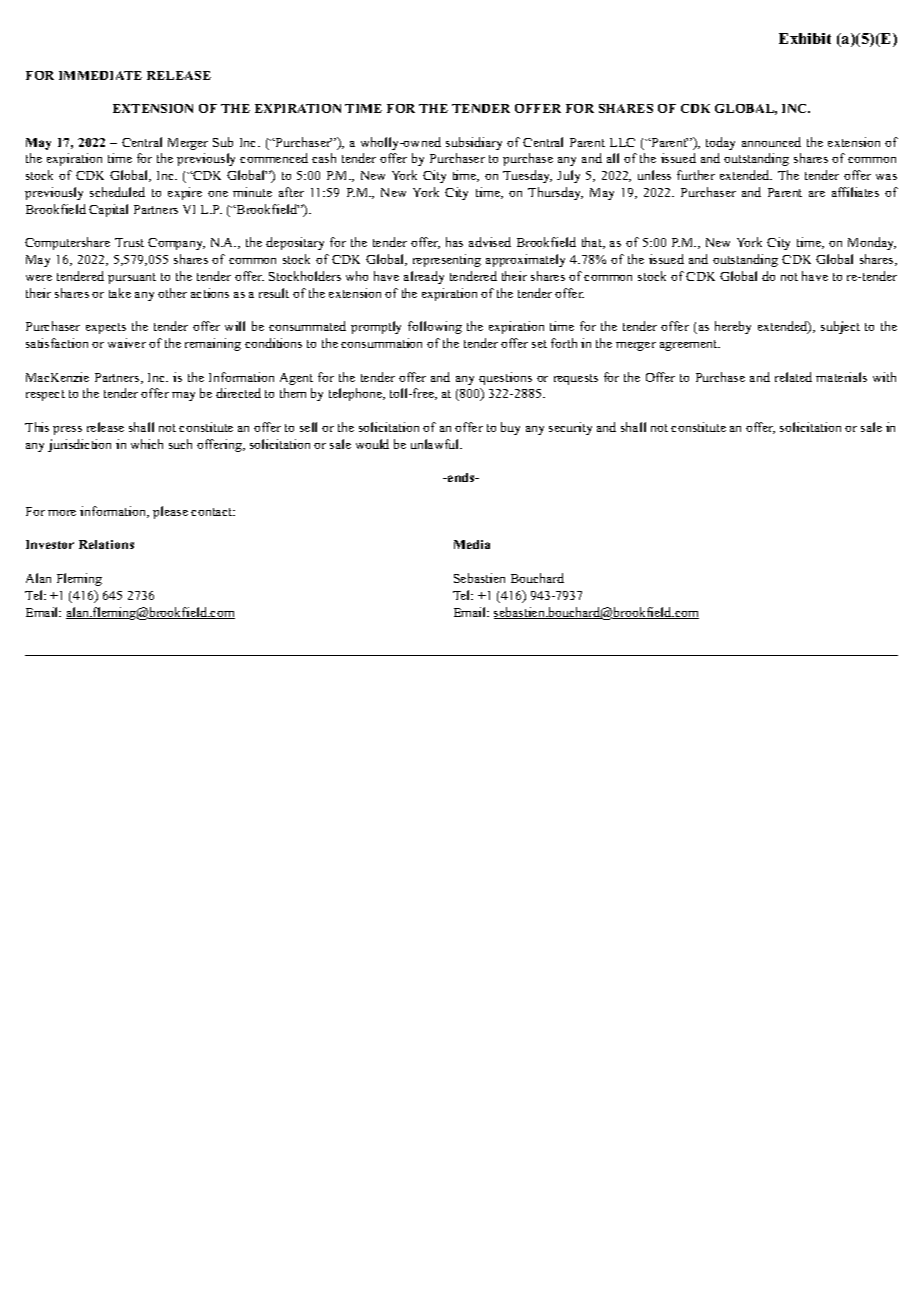 Image resolution: width=924 pixels, height=1308 pixels. What do you see at coordinates (490, 242) in the screenshot?
I see `advised` at bounding box center [490, 242].
